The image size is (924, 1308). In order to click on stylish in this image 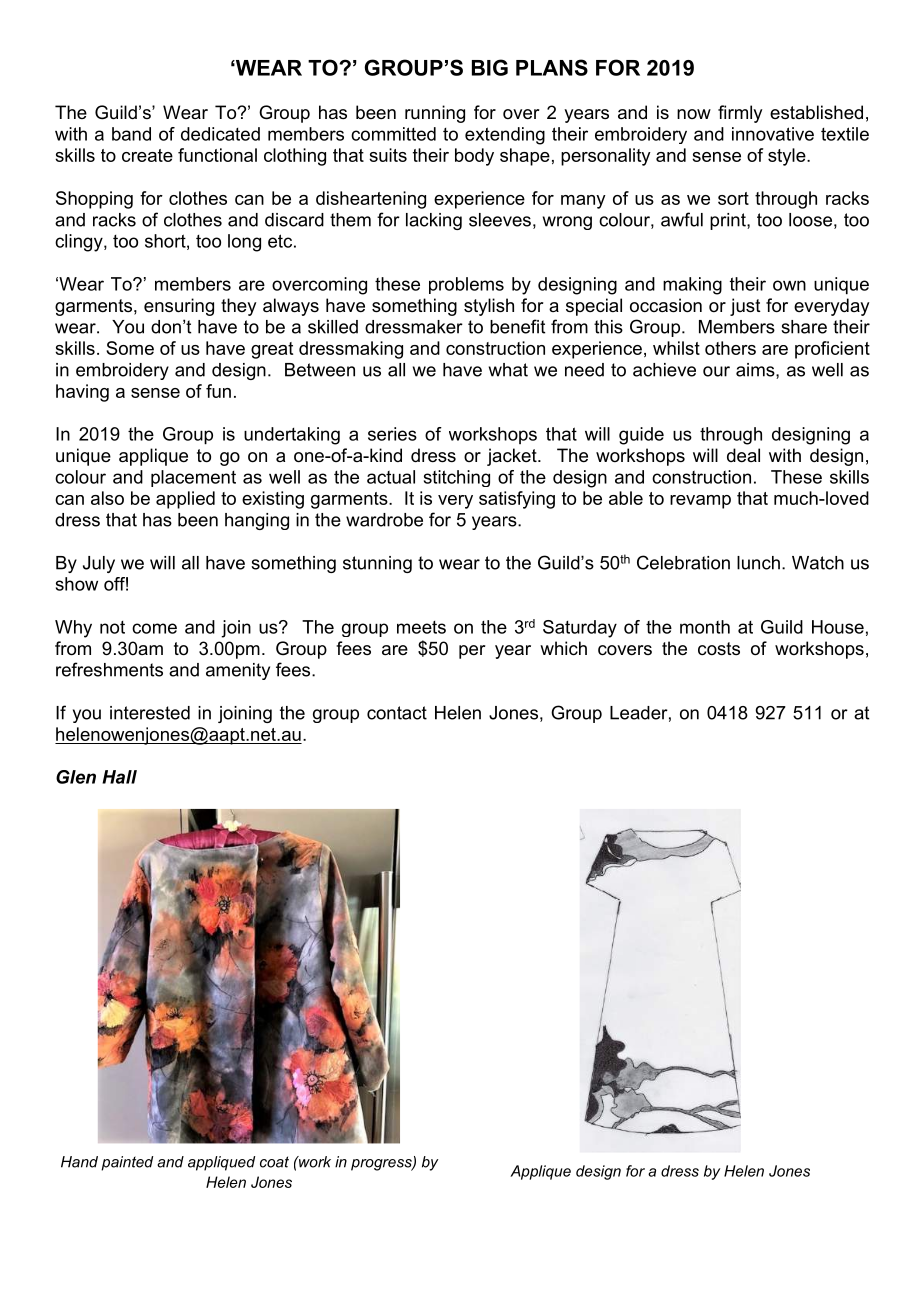, I will do `click(489, 307)`.
